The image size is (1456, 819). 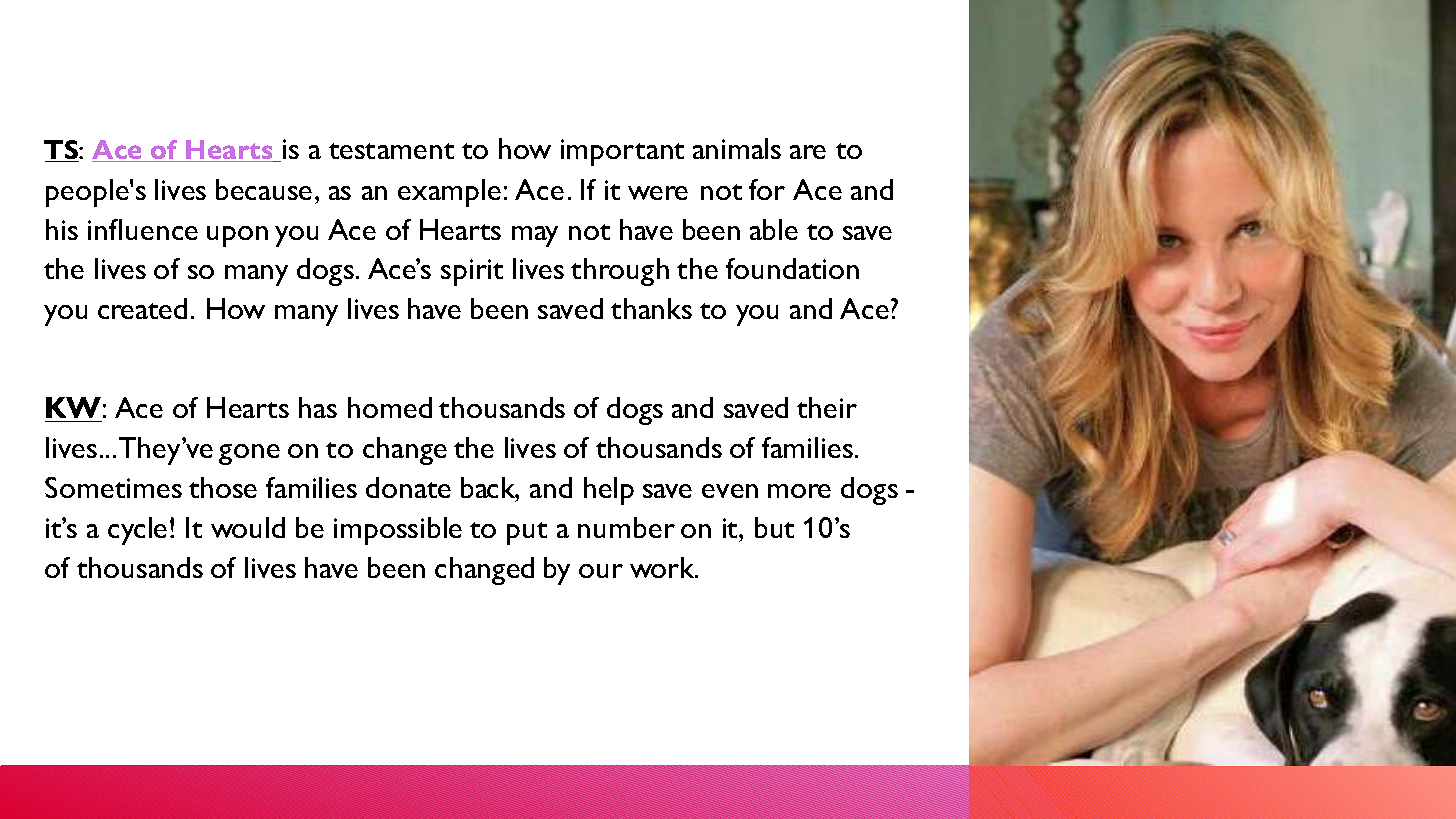 What do you see at coordinates (142, 308) in the screenshot?
I see `created` at bounding box center [142, 308].
